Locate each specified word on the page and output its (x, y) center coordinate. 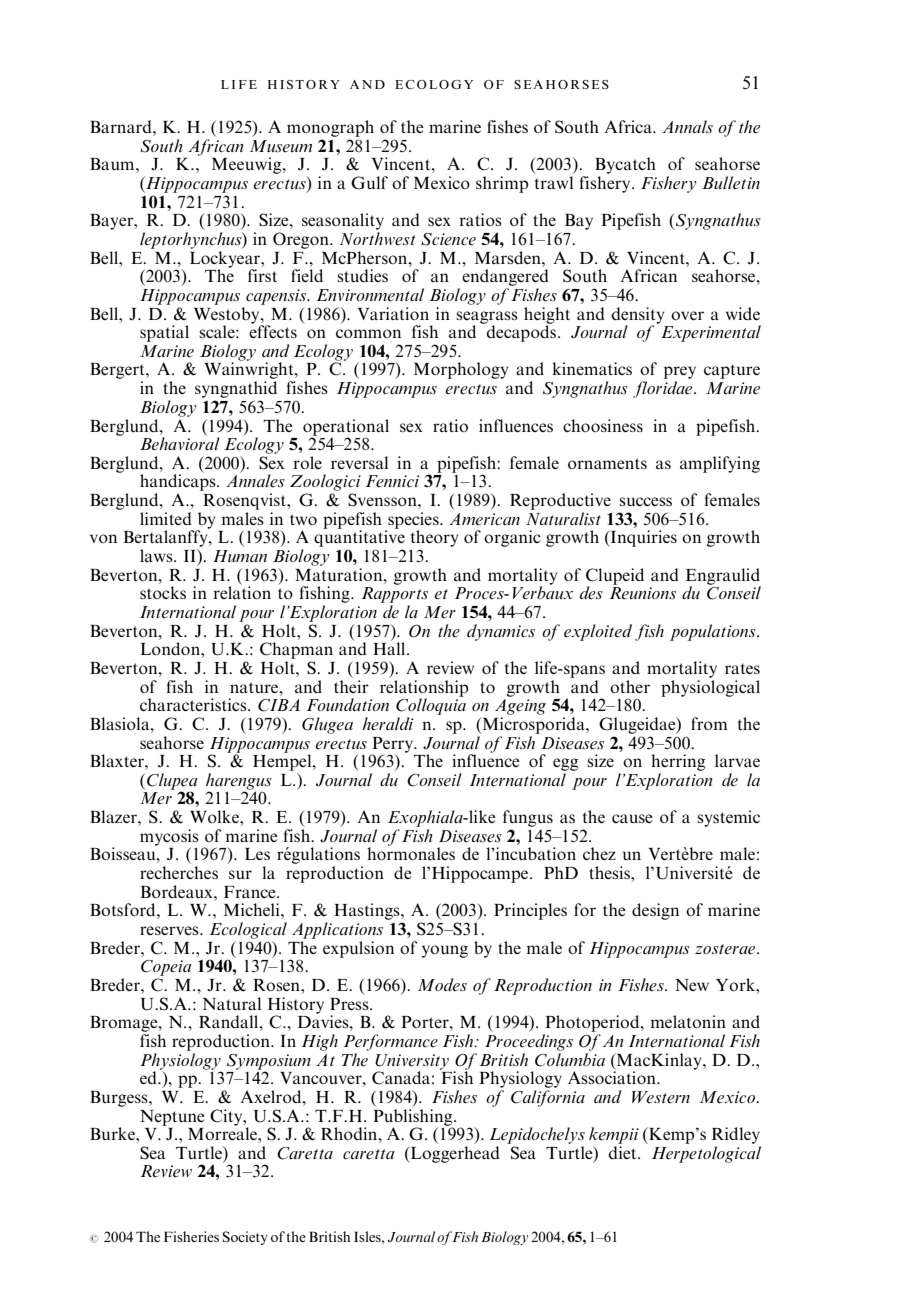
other (630, 686)
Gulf (369, 183)
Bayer (113, 222)
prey (680, 374)
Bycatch (625, 165)
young (445, 951)
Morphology (461, 370)
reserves (170, 930)
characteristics (194, 704)
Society (245, 1238)
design (655, 911)
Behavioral (180, 443)
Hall (390, 647)
